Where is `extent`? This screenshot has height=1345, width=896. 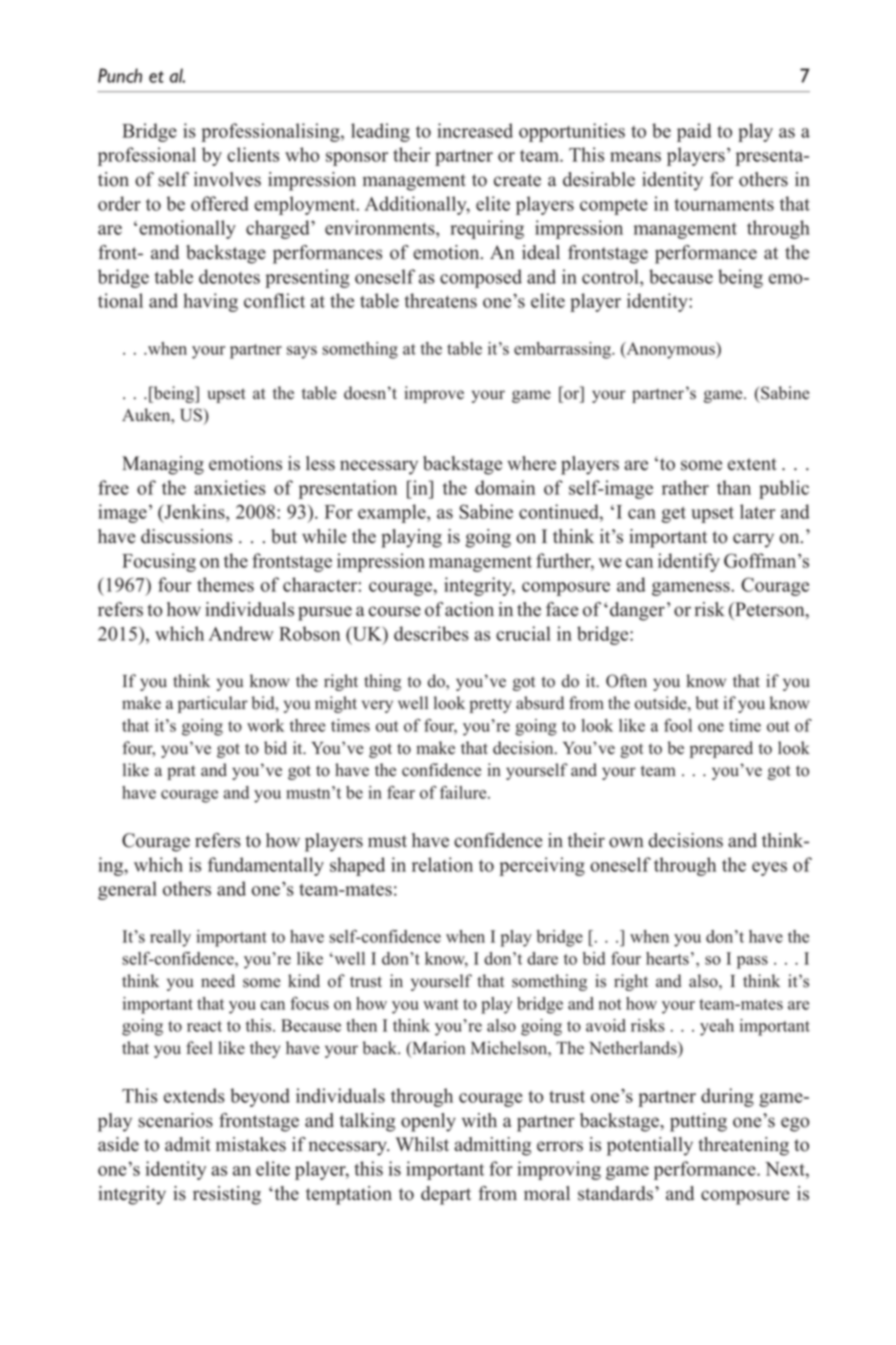
extent is located at coordinates (752, 464).
